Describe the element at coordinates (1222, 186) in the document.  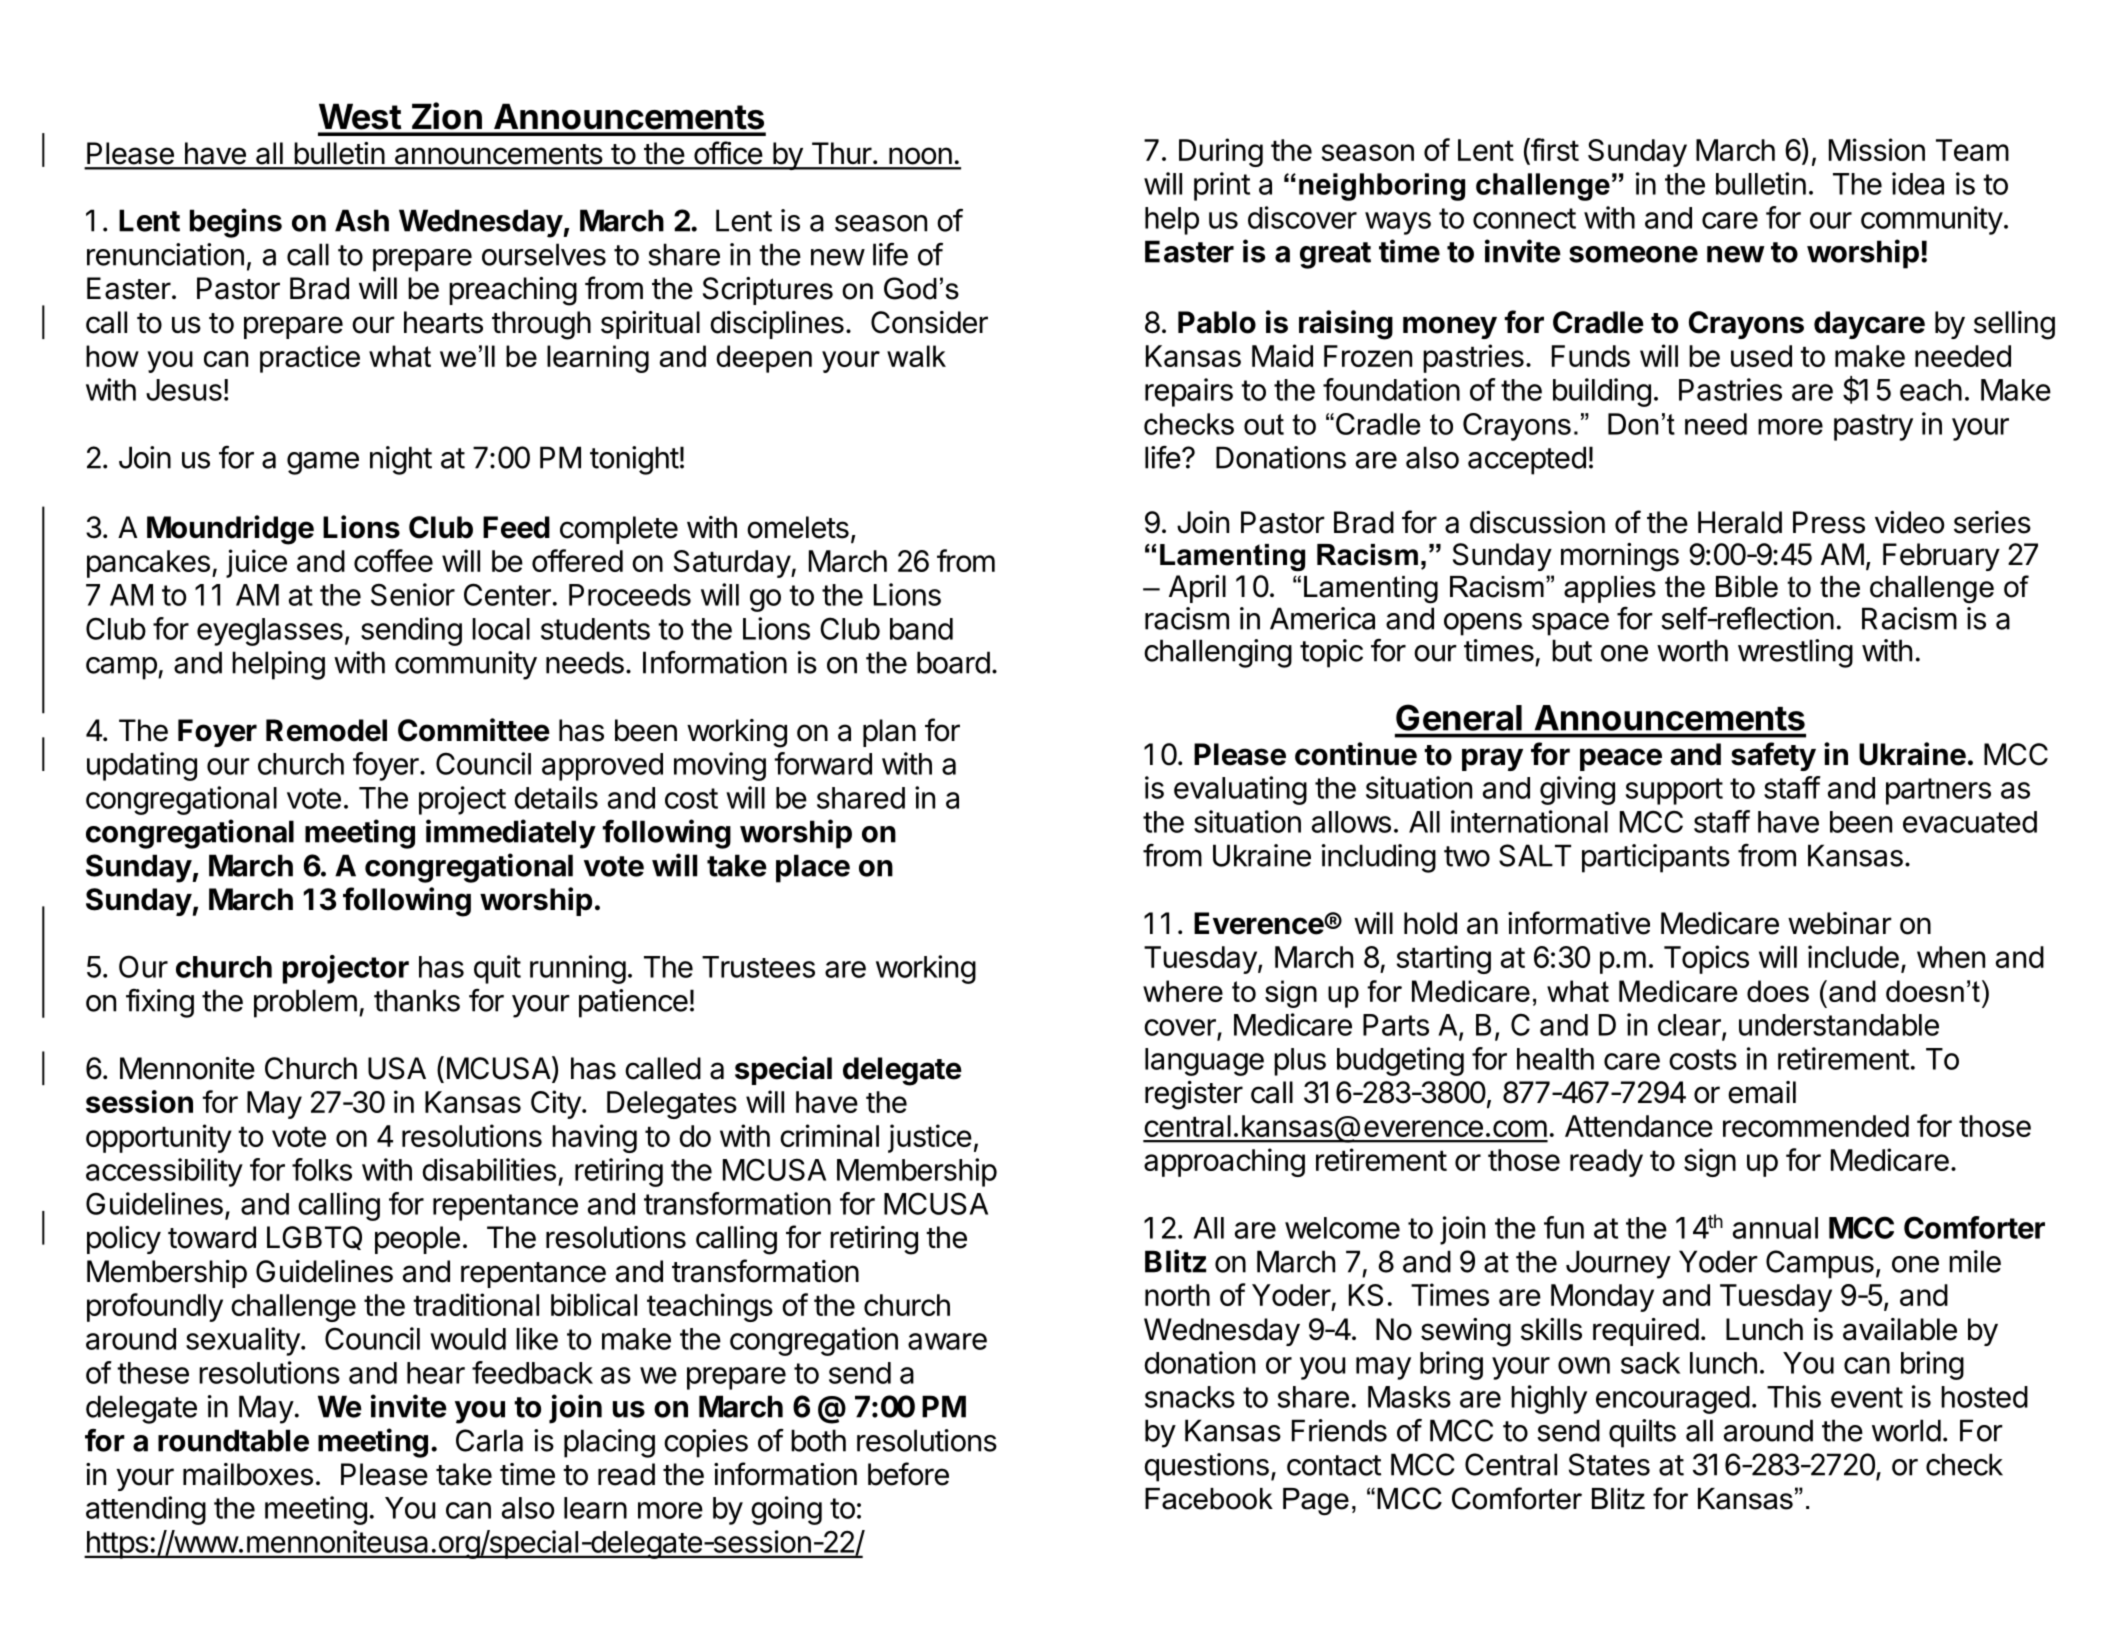
I see `print` at that location.
